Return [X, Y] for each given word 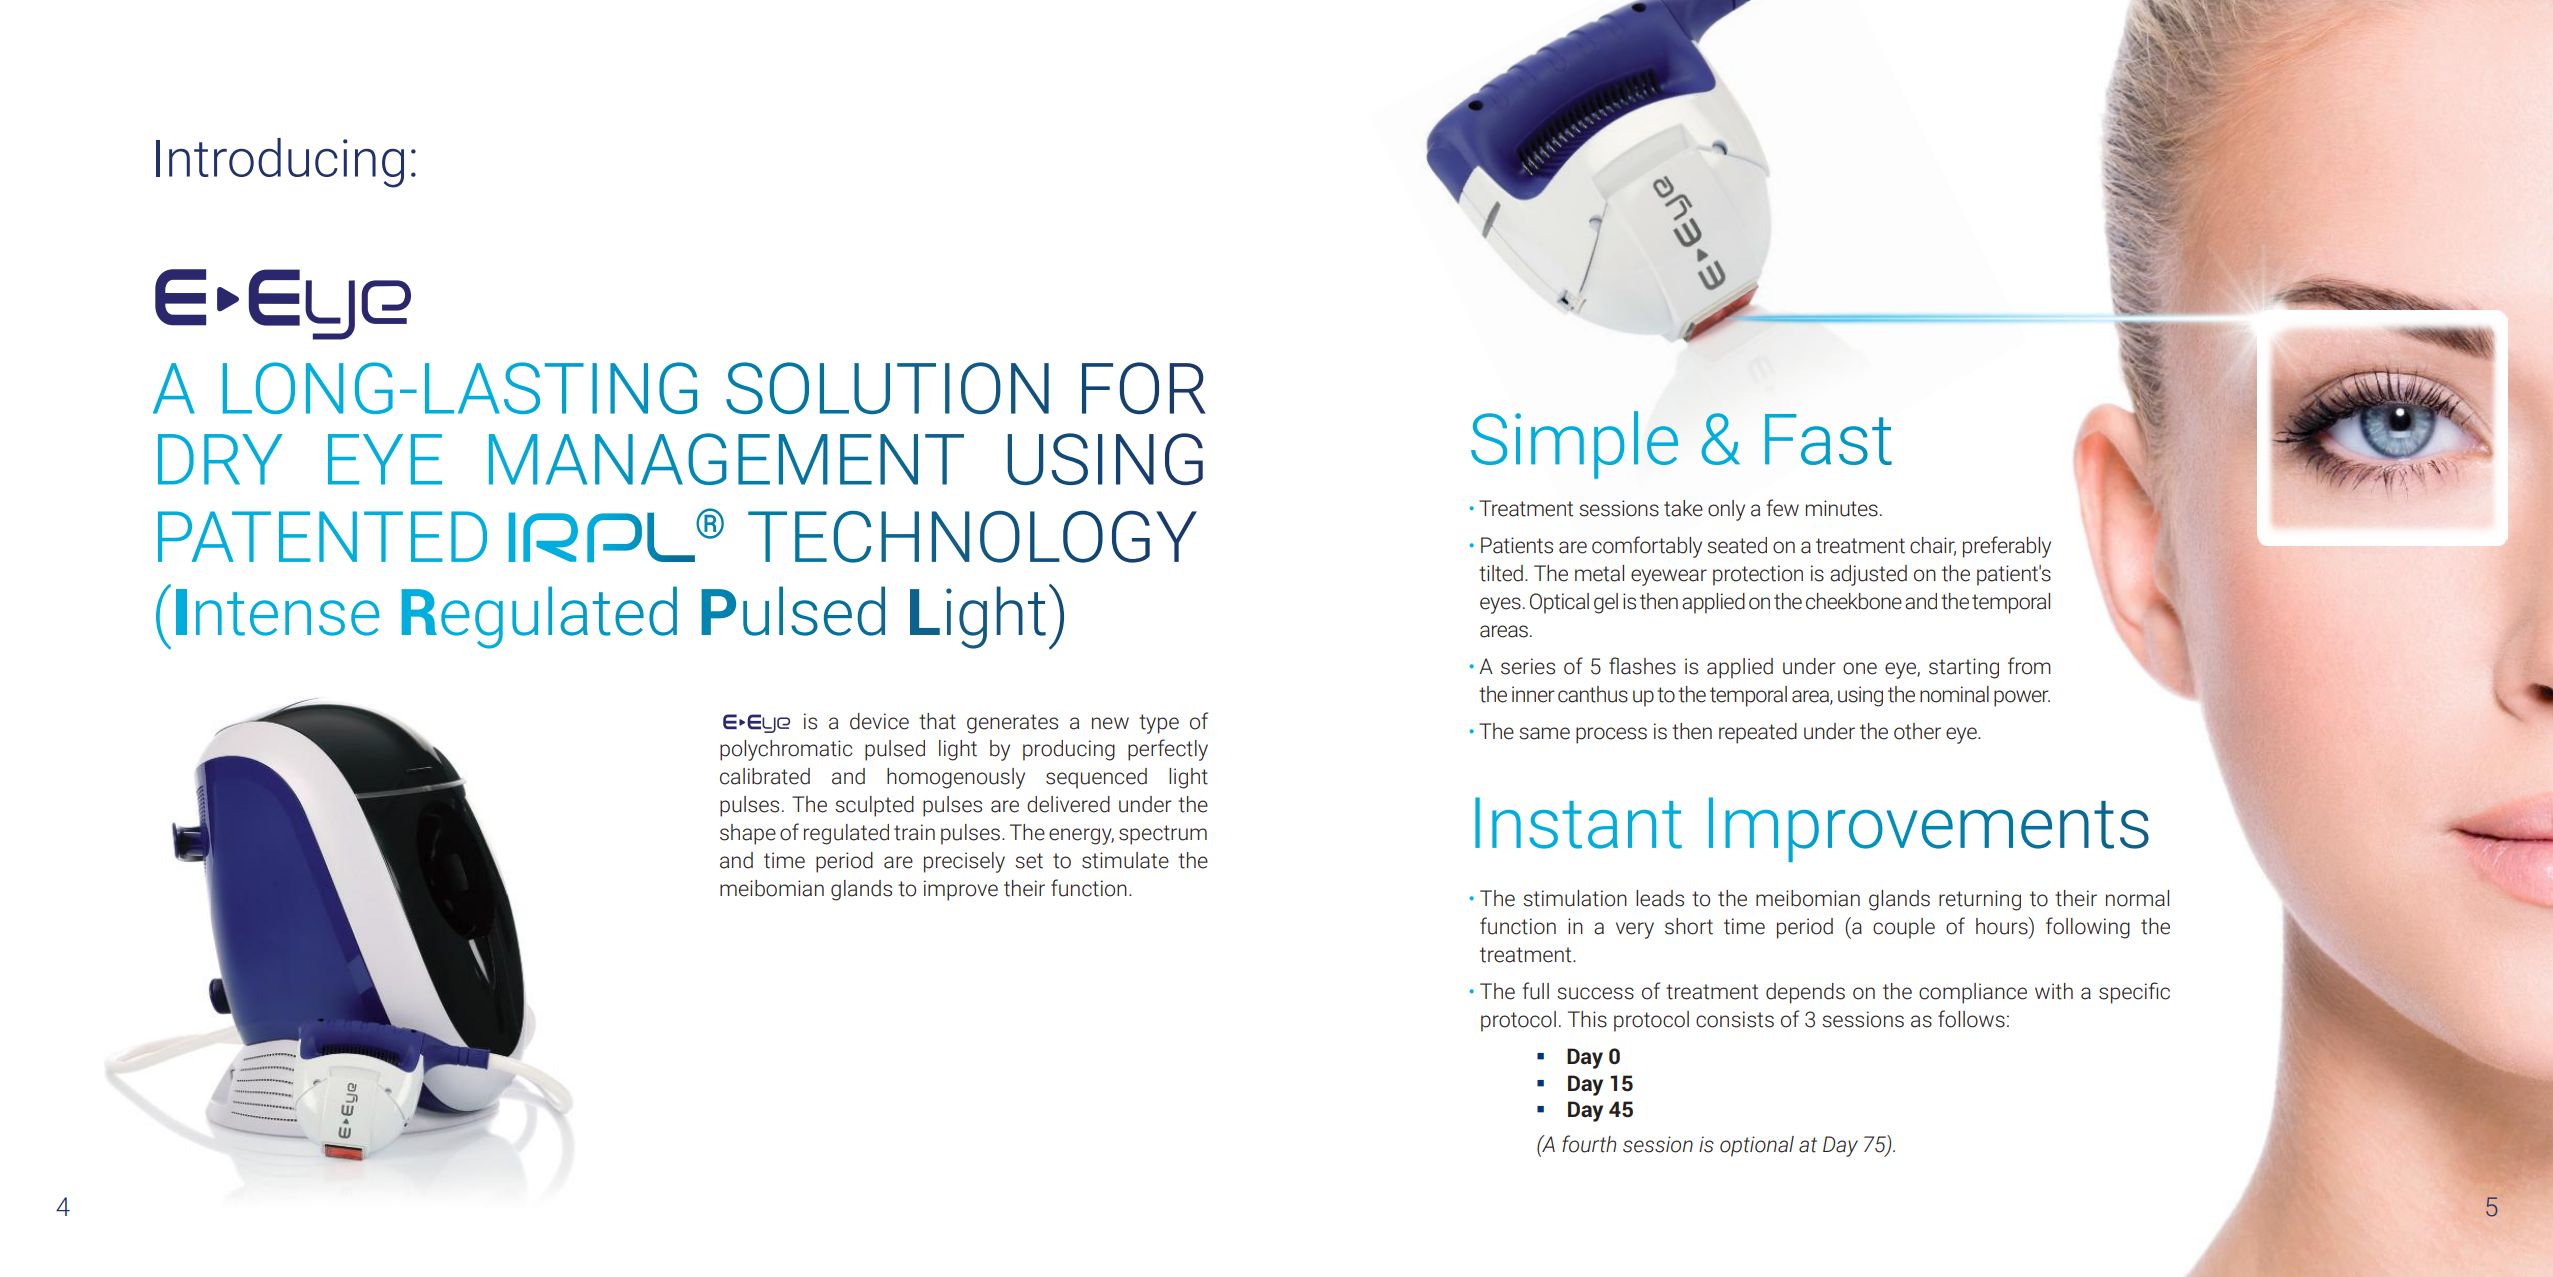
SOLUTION [887, 388]
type [1159, 724]
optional [1757, 1146]
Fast [1828, 439]
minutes [1842, 508]
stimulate [1125, 860]
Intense [277, 612]
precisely [964, 862]
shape [748, 834]
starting [1964, 668]
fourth [1589, 1144]
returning [1980, 900]
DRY [220, 459]
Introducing [280, 163]
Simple [1574, 445]
